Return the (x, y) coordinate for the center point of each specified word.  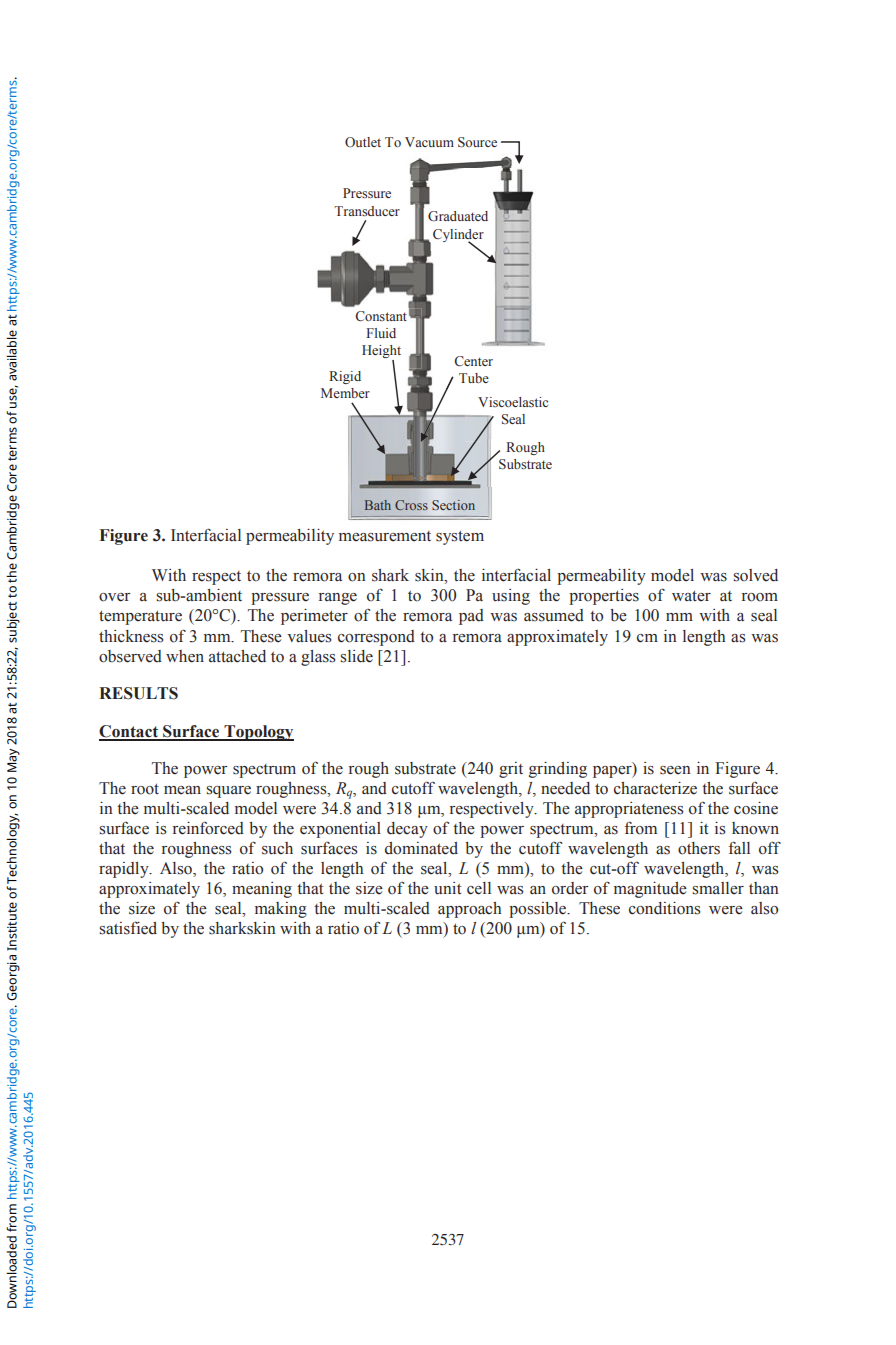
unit (447, 888)
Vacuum (429, 142)
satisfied (128, 928)
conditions (665, 908)
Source (477, 142)
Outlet (363, 142)
